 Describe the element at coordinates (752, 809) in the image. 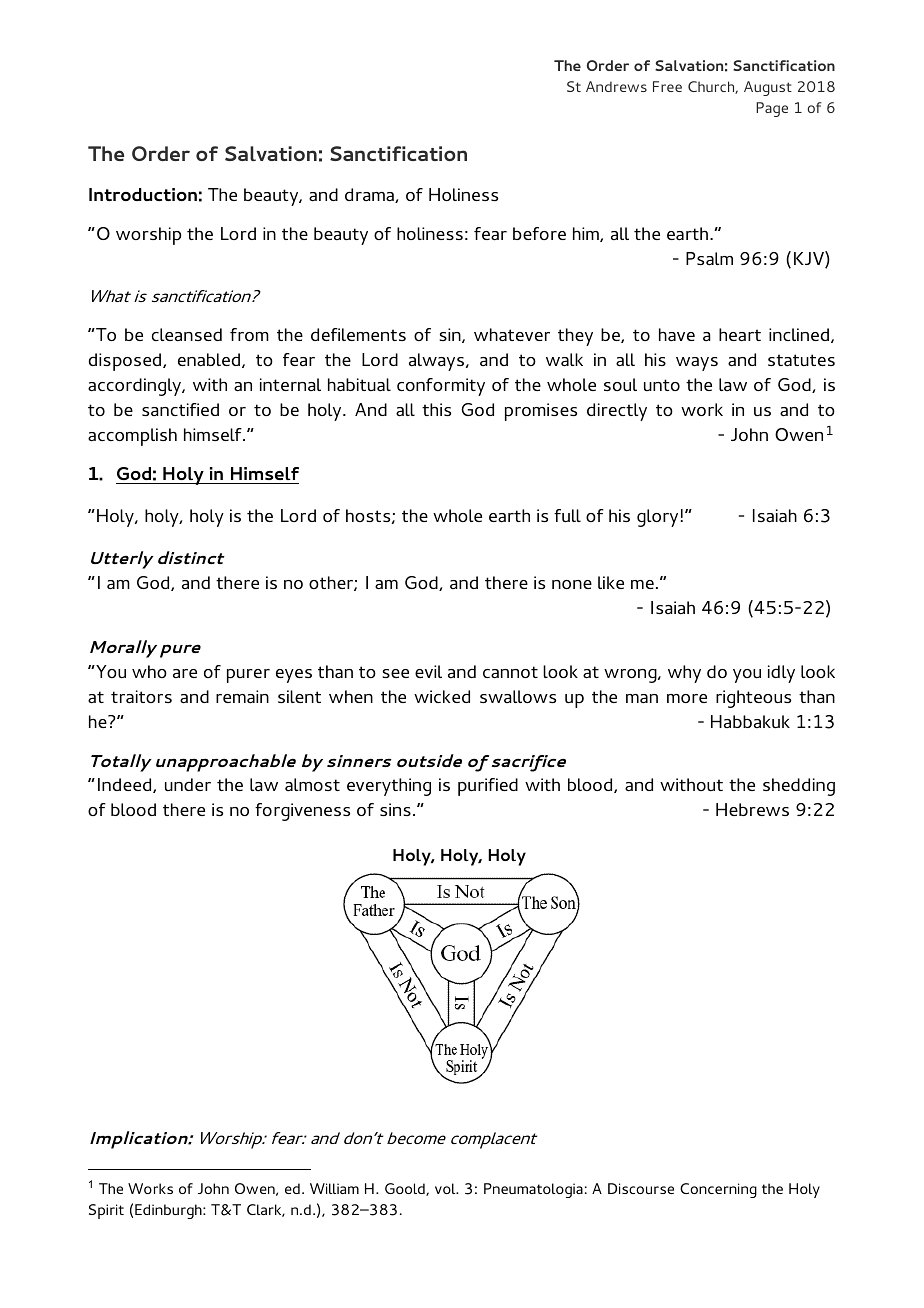

I see `Hebrews` at that location.
